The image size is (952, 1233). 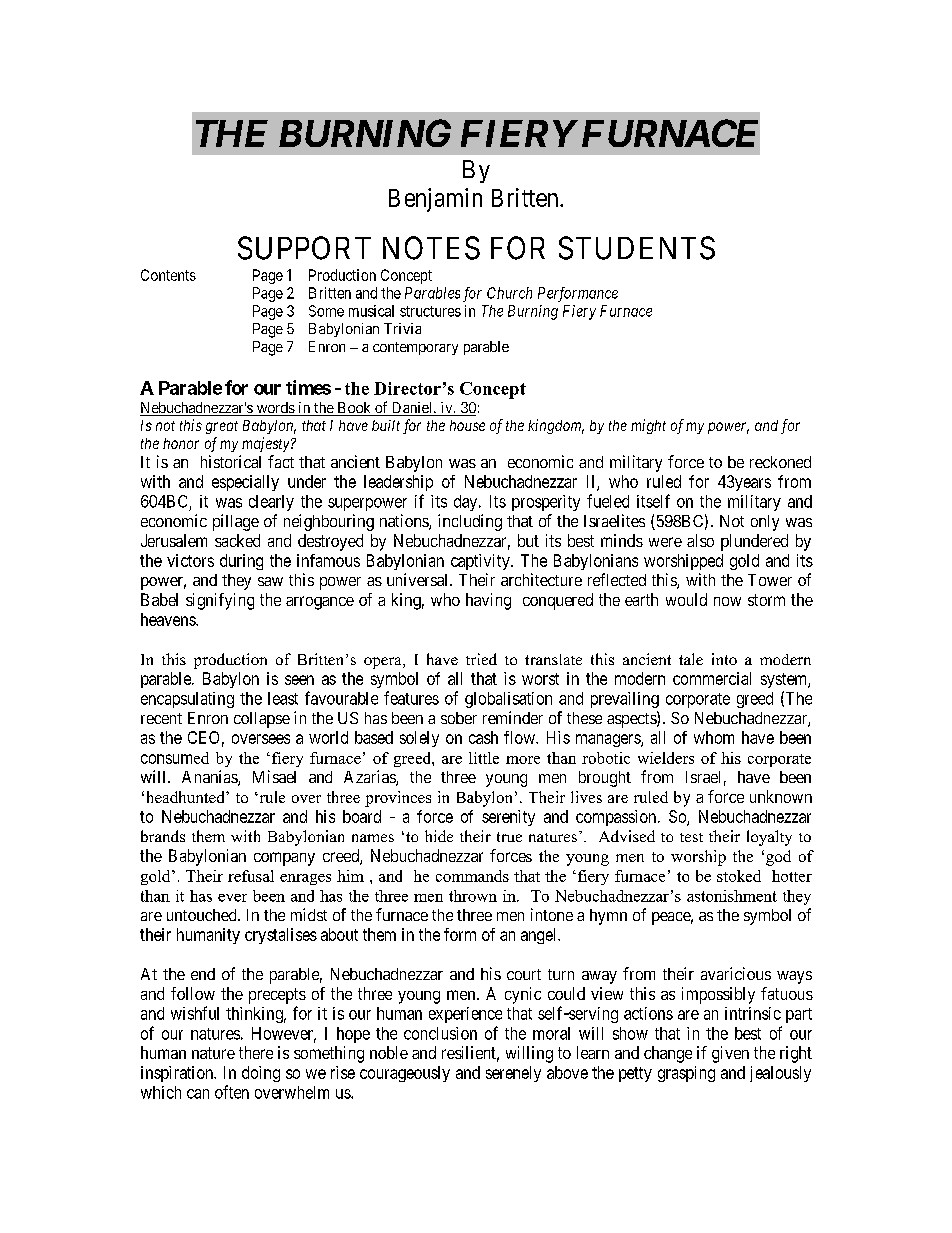 I want to click on tried, so click(x=481, y=659).
